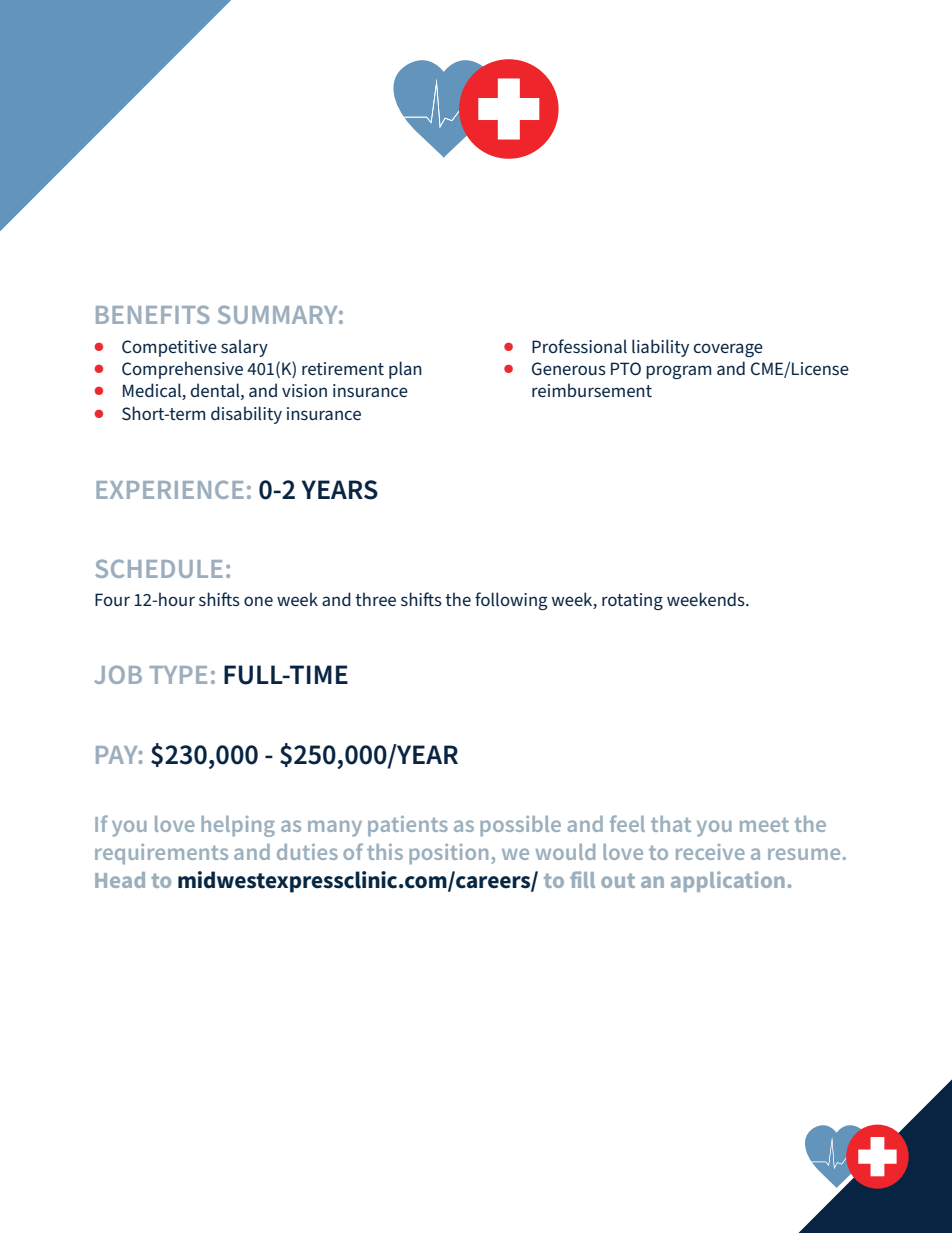  What do you see at coordinates (405, 370) in the image?
I see `plan` at bounding box center [405, 370].
